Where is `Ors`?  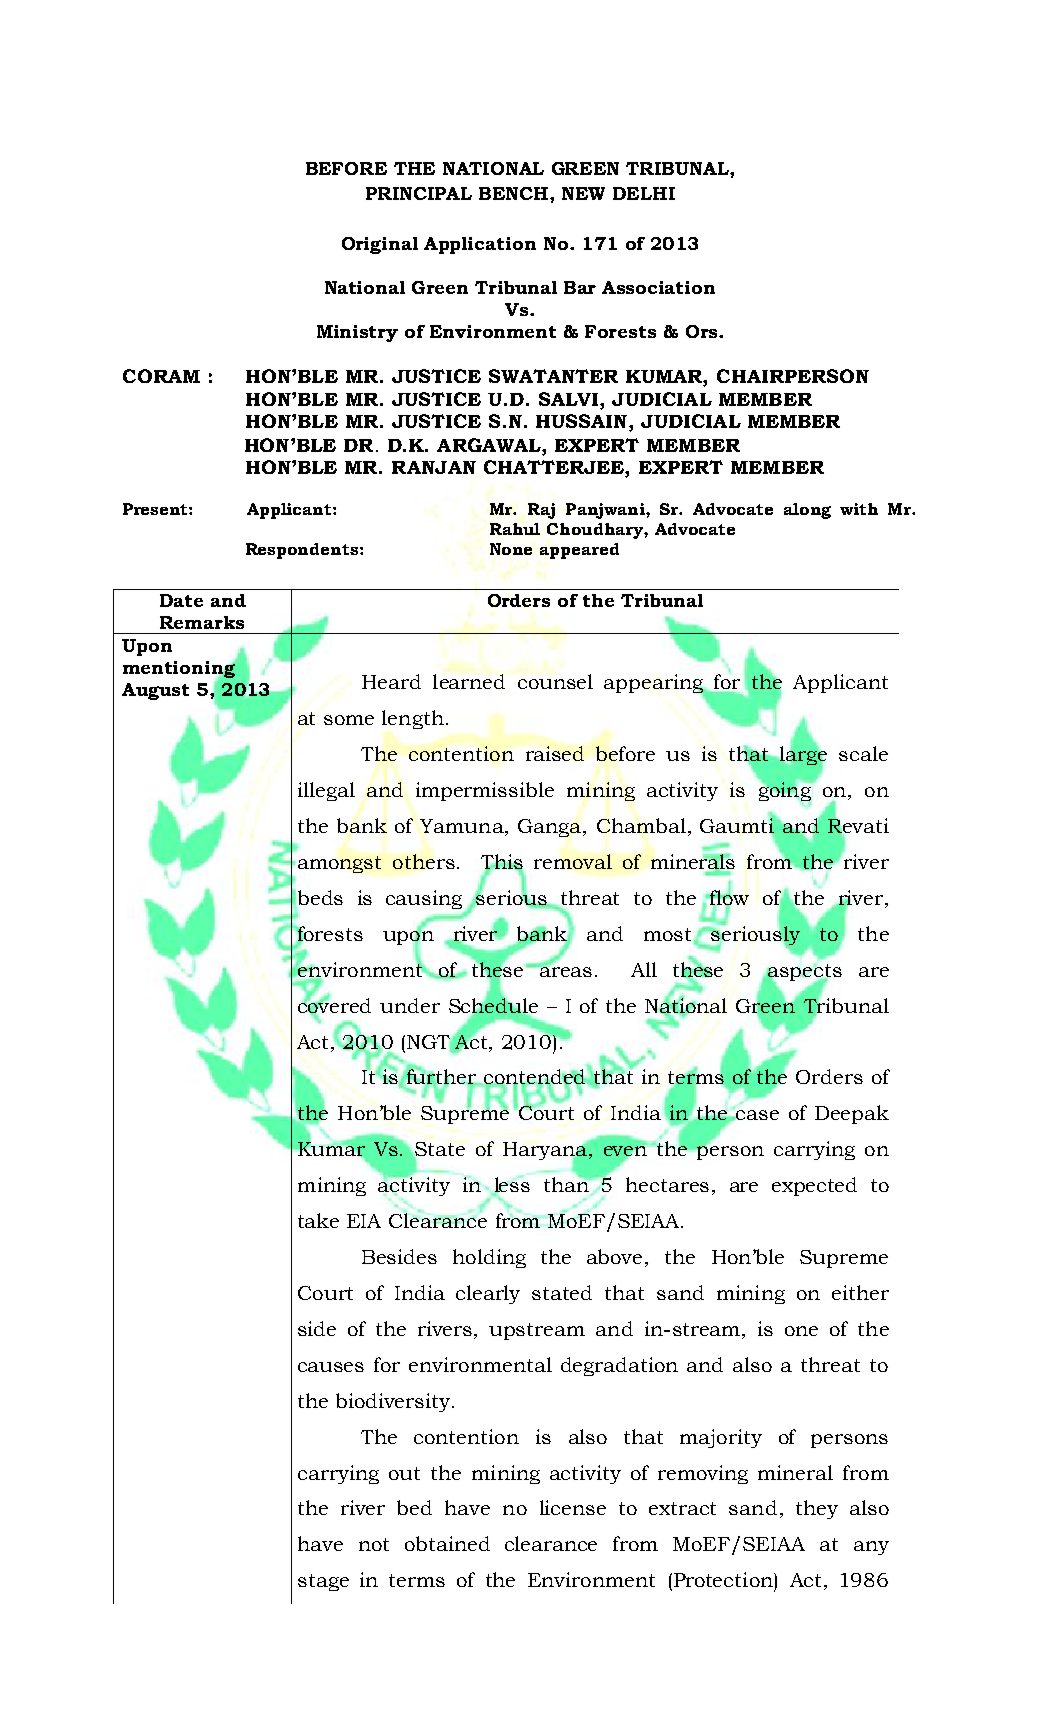
Ors is located at coordinates (703, 331).
